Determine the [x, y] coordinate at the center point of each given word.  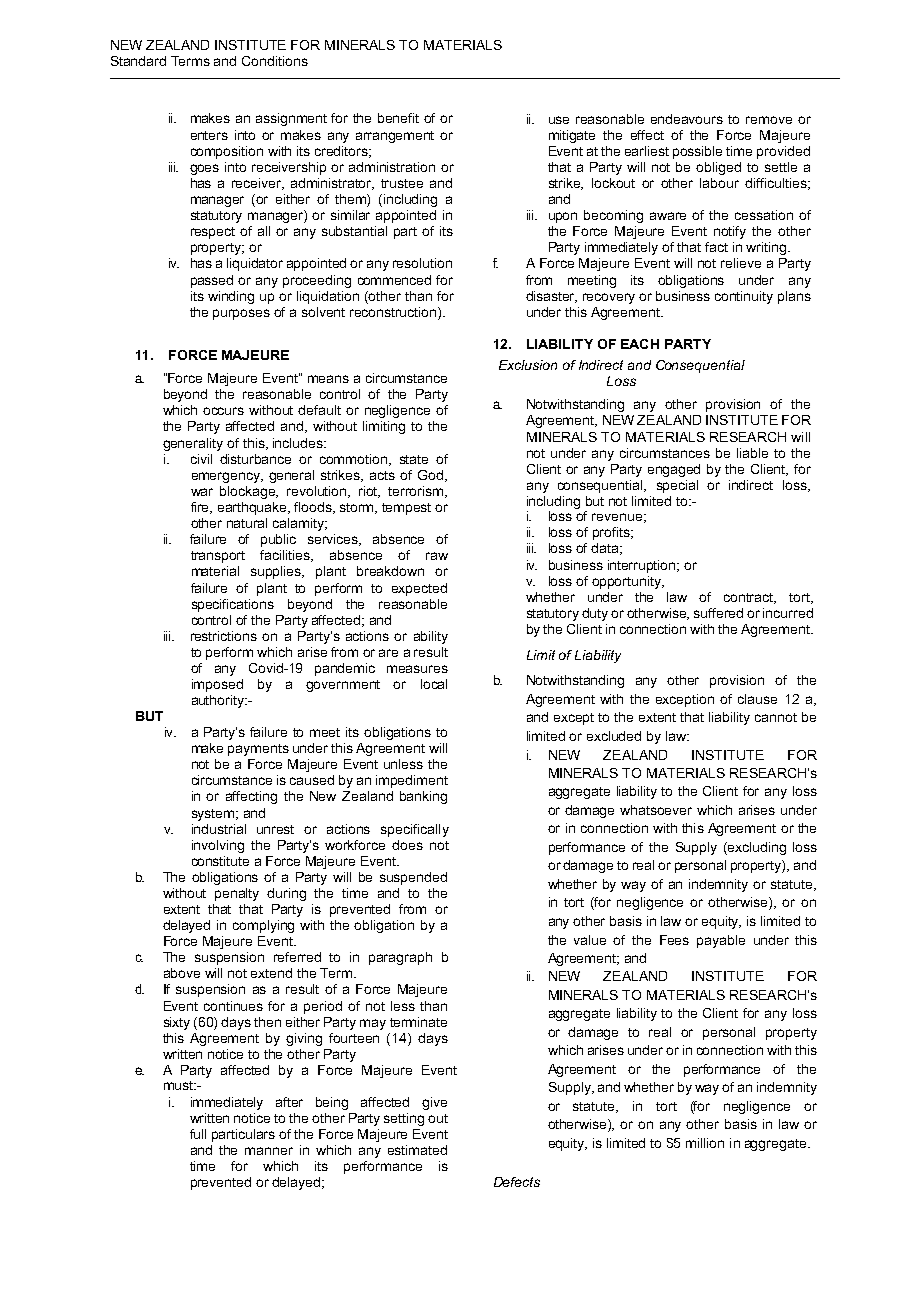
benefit [398, 118]
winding [231, 297]
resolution [422, 263]
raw [437, 556]
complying [263, 926]
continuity [744, 297]
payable [721, 941]
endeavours [687, 119]
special [677, 486]
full [198, 1134]
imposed [217, 685]
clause [757, 699]
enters [209, 135]
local [434, 684]
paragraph [400, 958]
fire [201, 508]
